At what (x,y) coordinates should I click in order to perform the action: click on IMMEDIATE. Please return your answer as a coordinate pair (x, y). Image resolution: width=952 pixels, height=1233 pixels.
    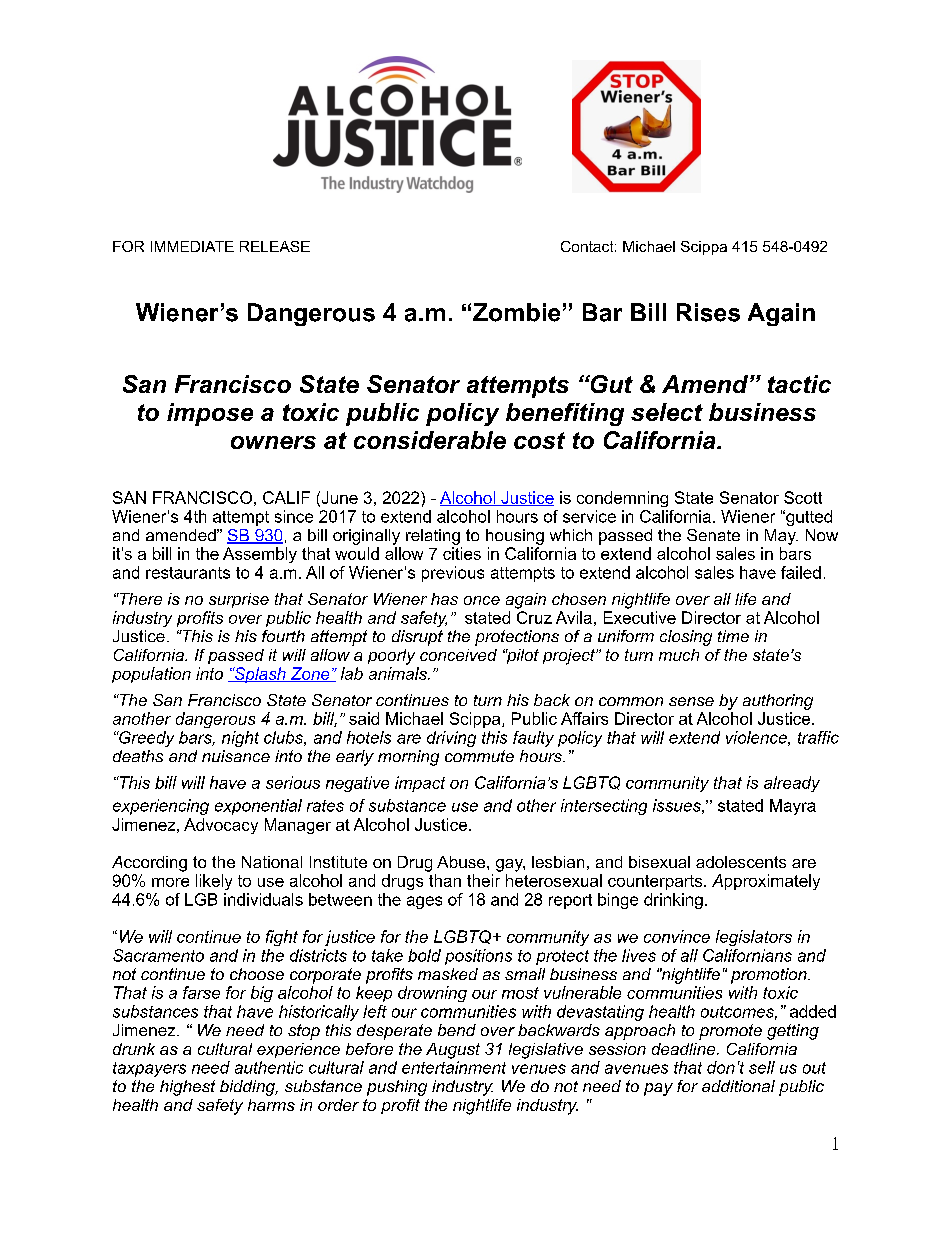
    Looking at the image, I should click on (192, 246).
